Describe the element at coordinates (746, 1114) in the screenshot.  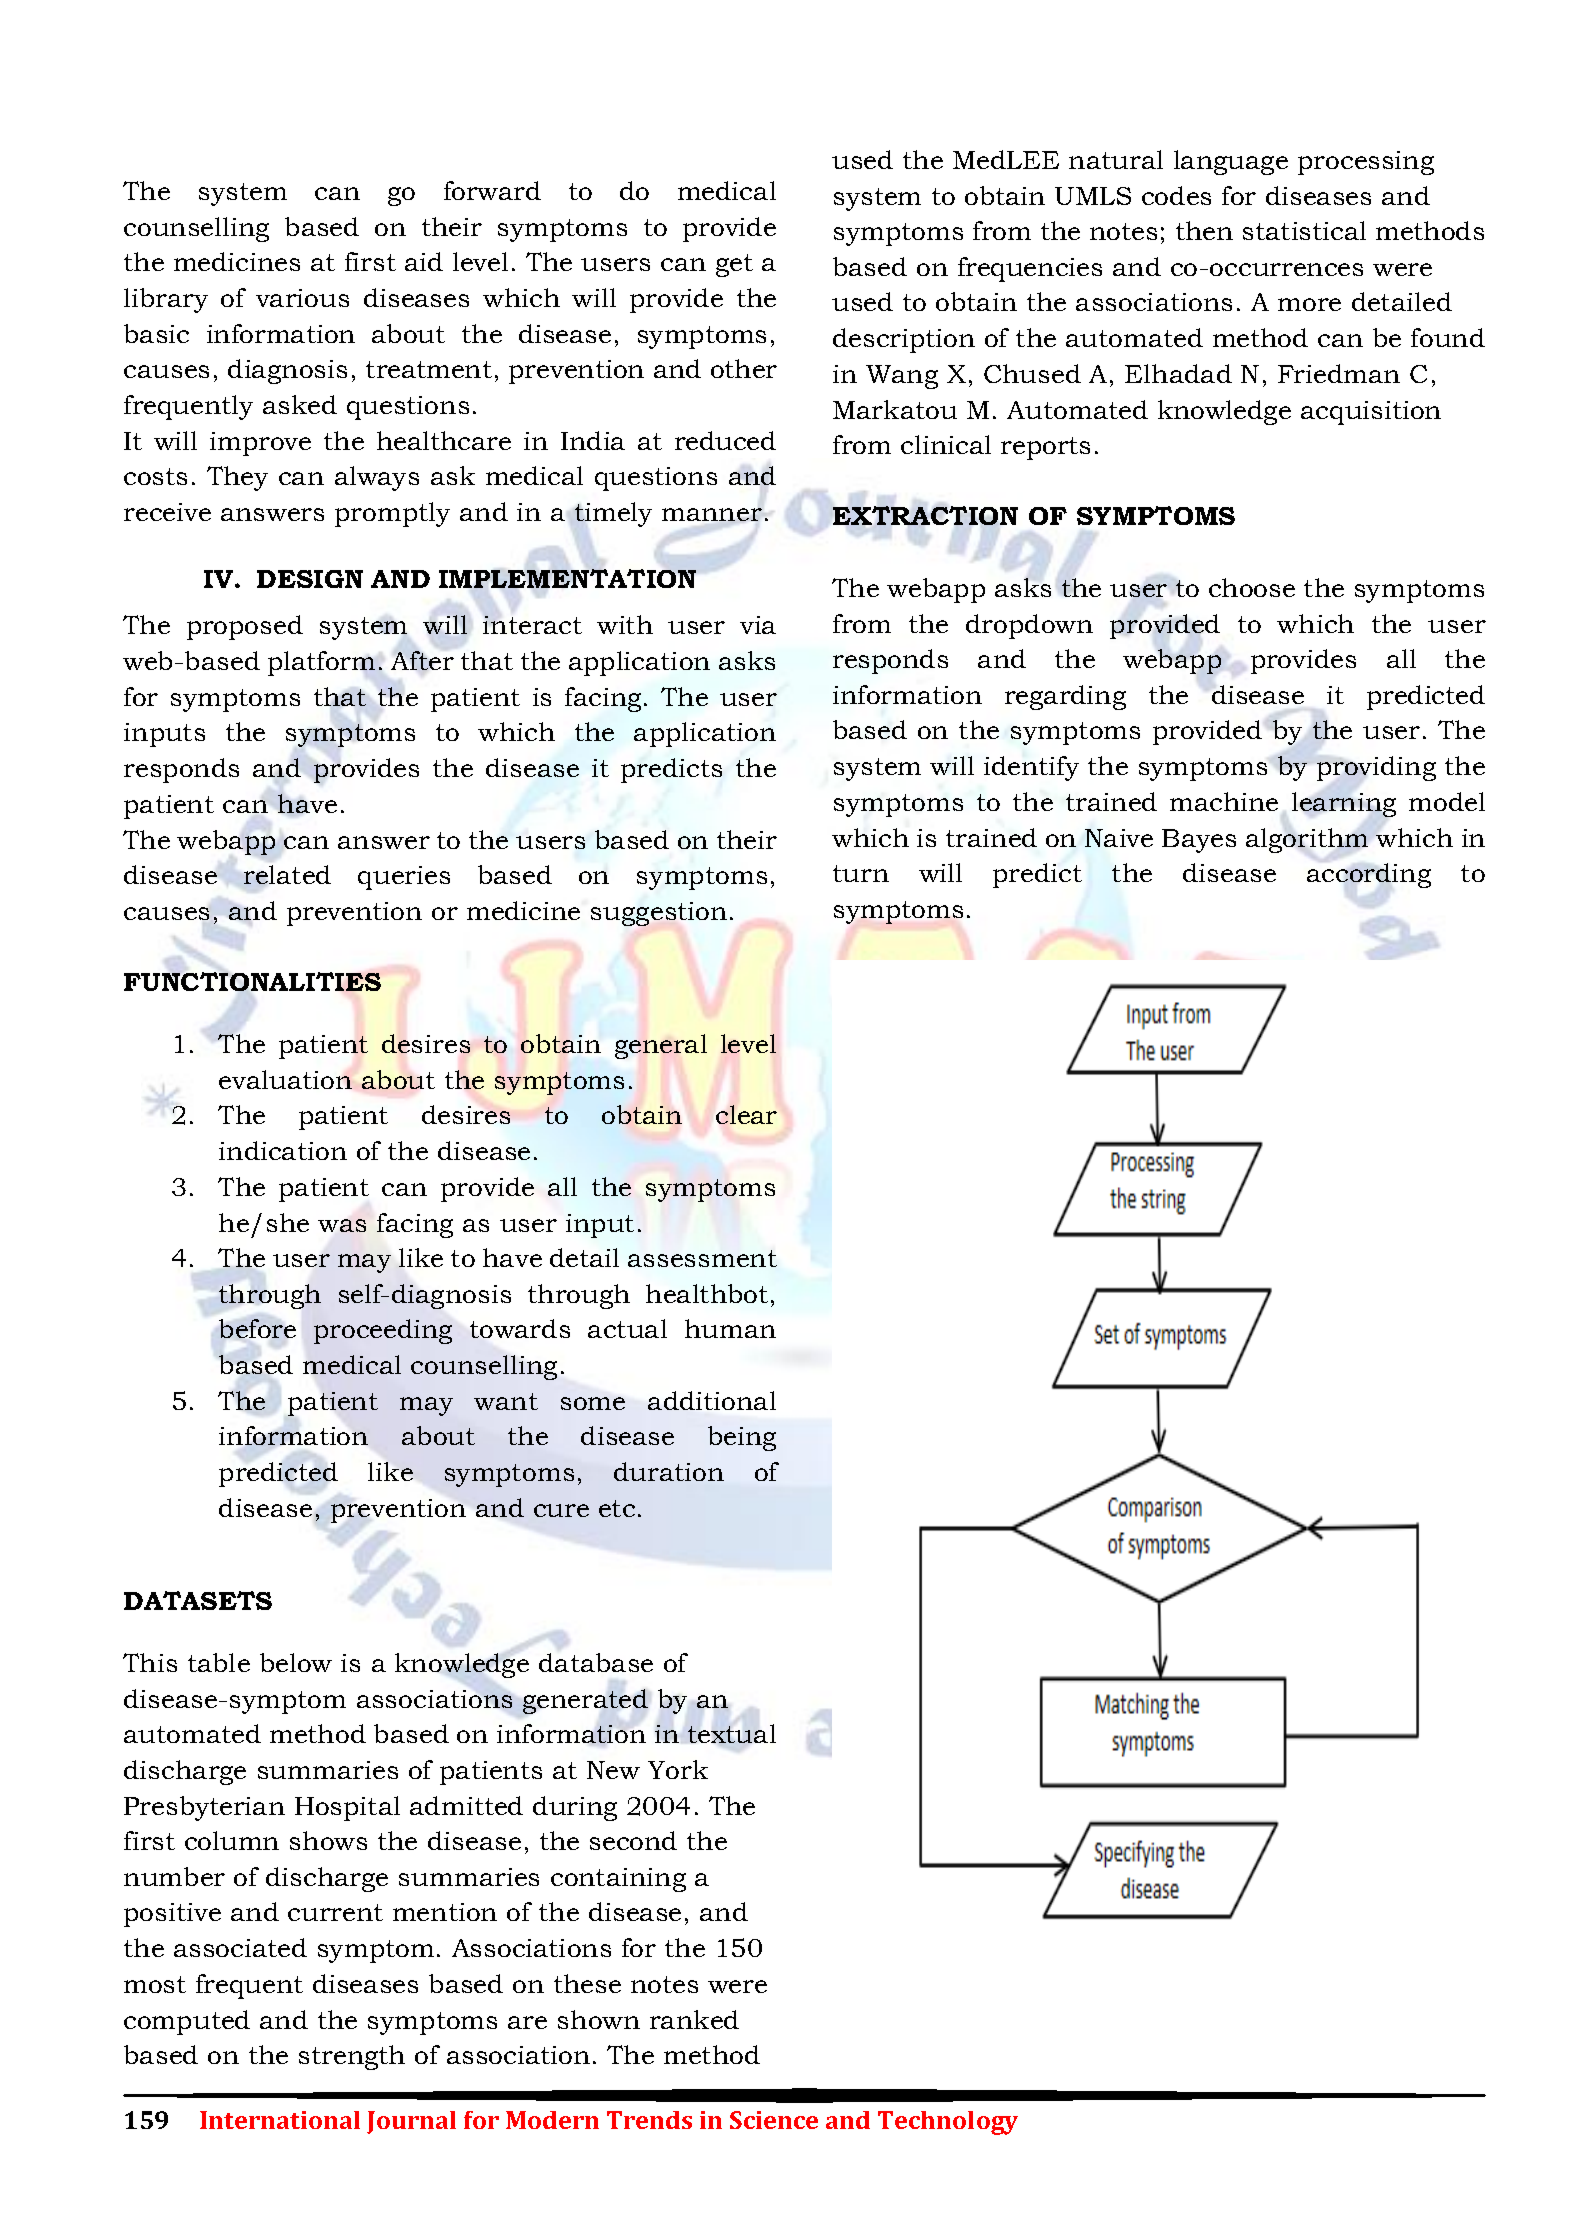
I see `clear` at that location.
